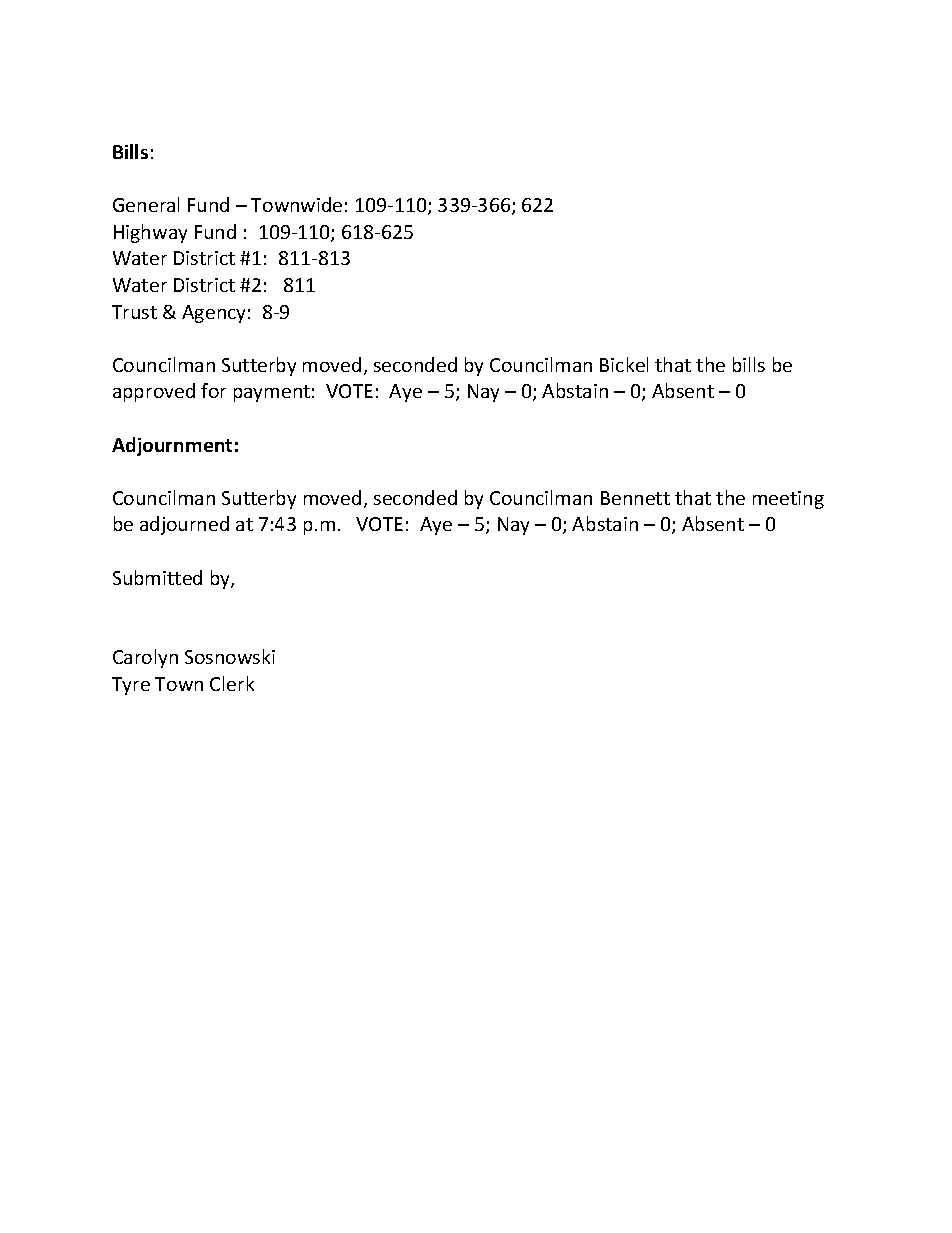  I want to click on approved, so click(154, 392).
